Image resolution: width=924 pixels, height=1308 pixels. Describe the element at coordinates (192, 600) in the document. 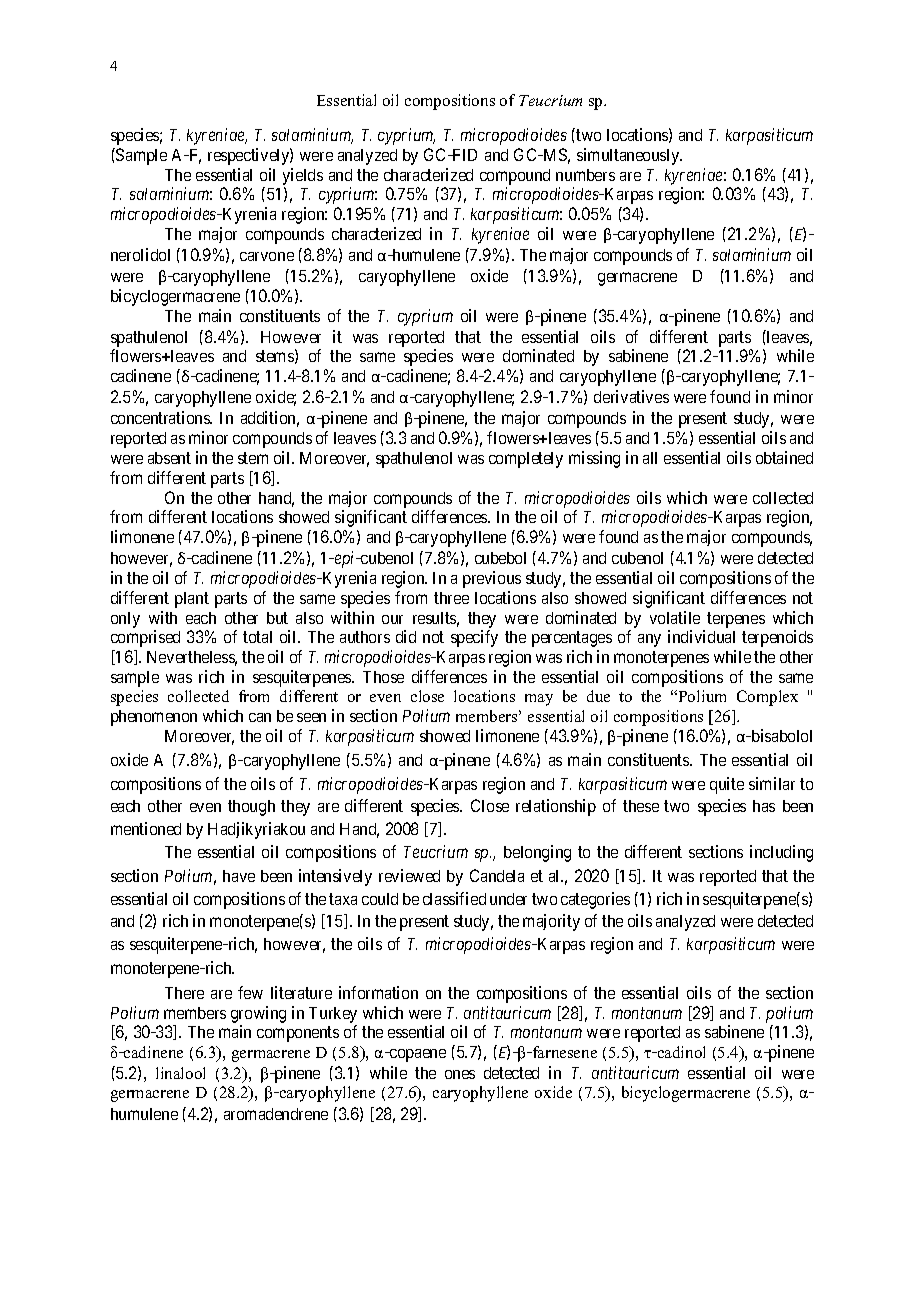

I see `plant` at that location.
